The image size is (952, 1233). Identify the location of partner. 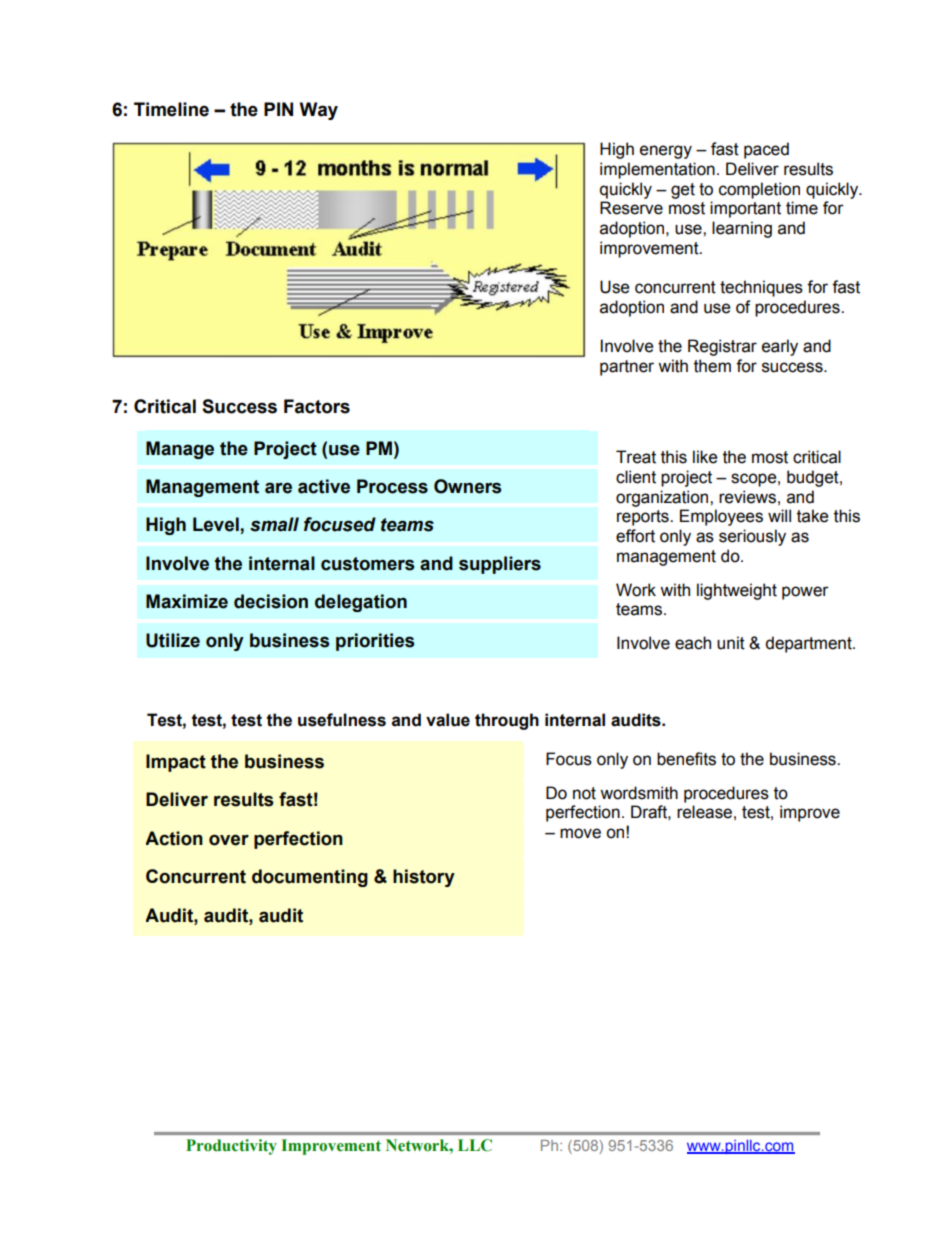
(627, 368).
